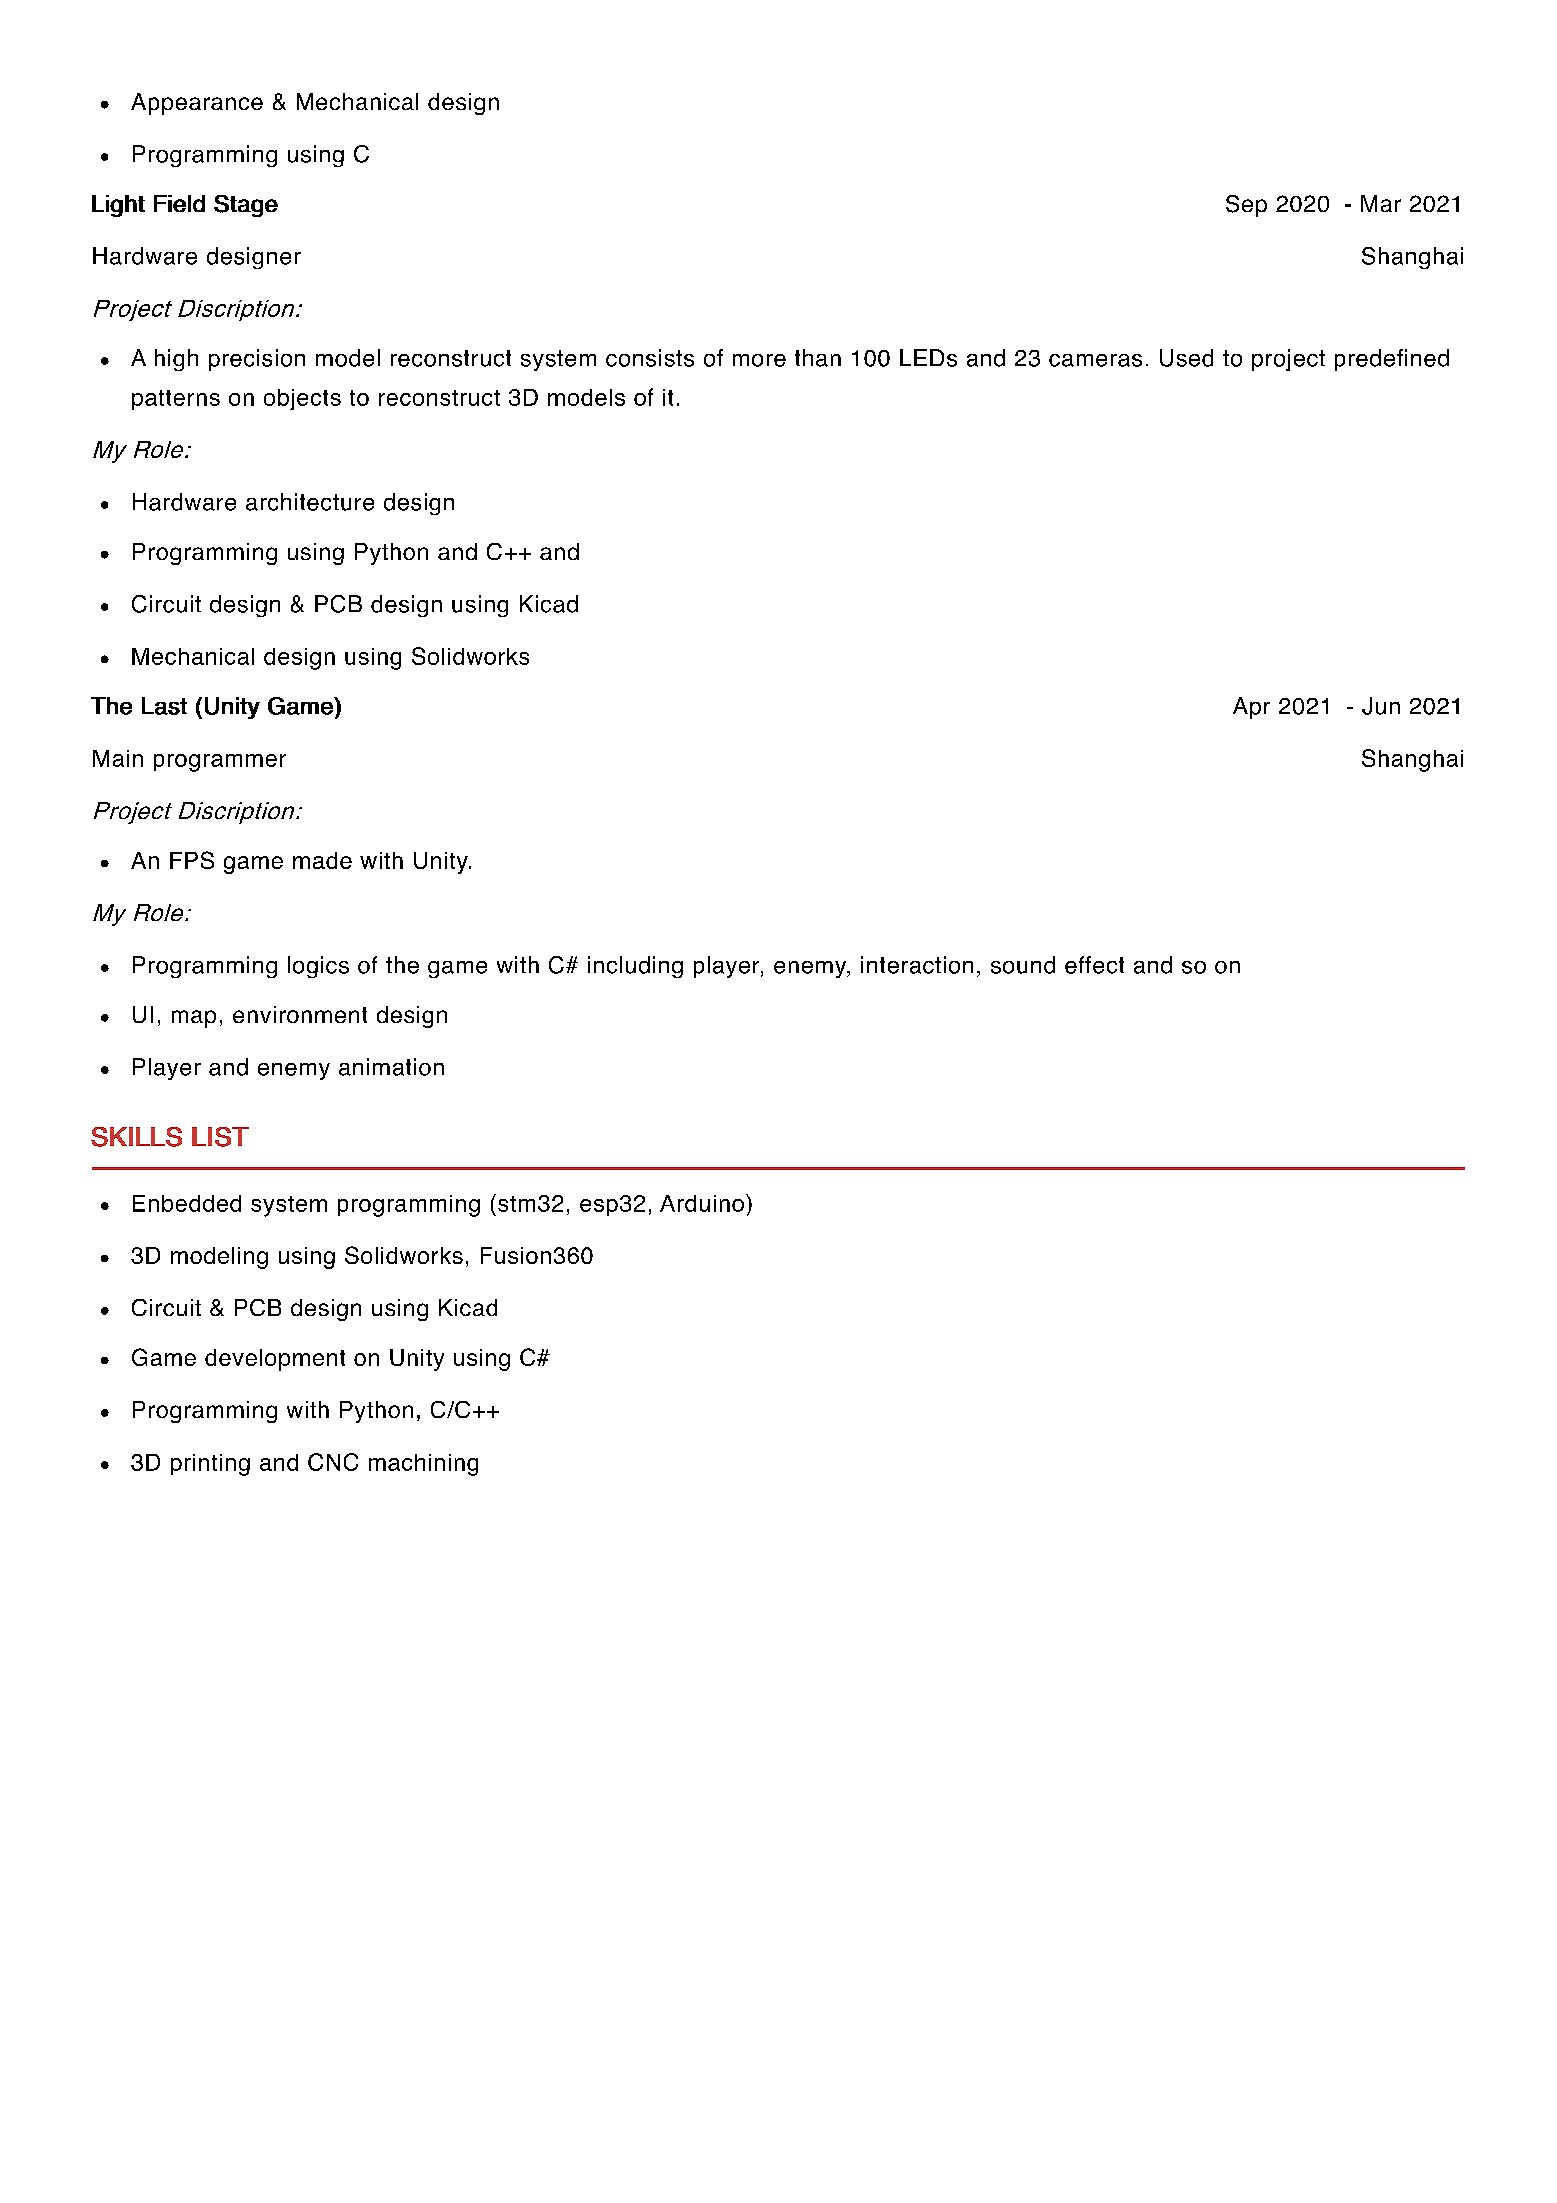 The height and width of the image is (2203, 1557). What do you see at coordinates (423, 1465) in the image?
I see `machining` at bounding box center [423, 1465].
